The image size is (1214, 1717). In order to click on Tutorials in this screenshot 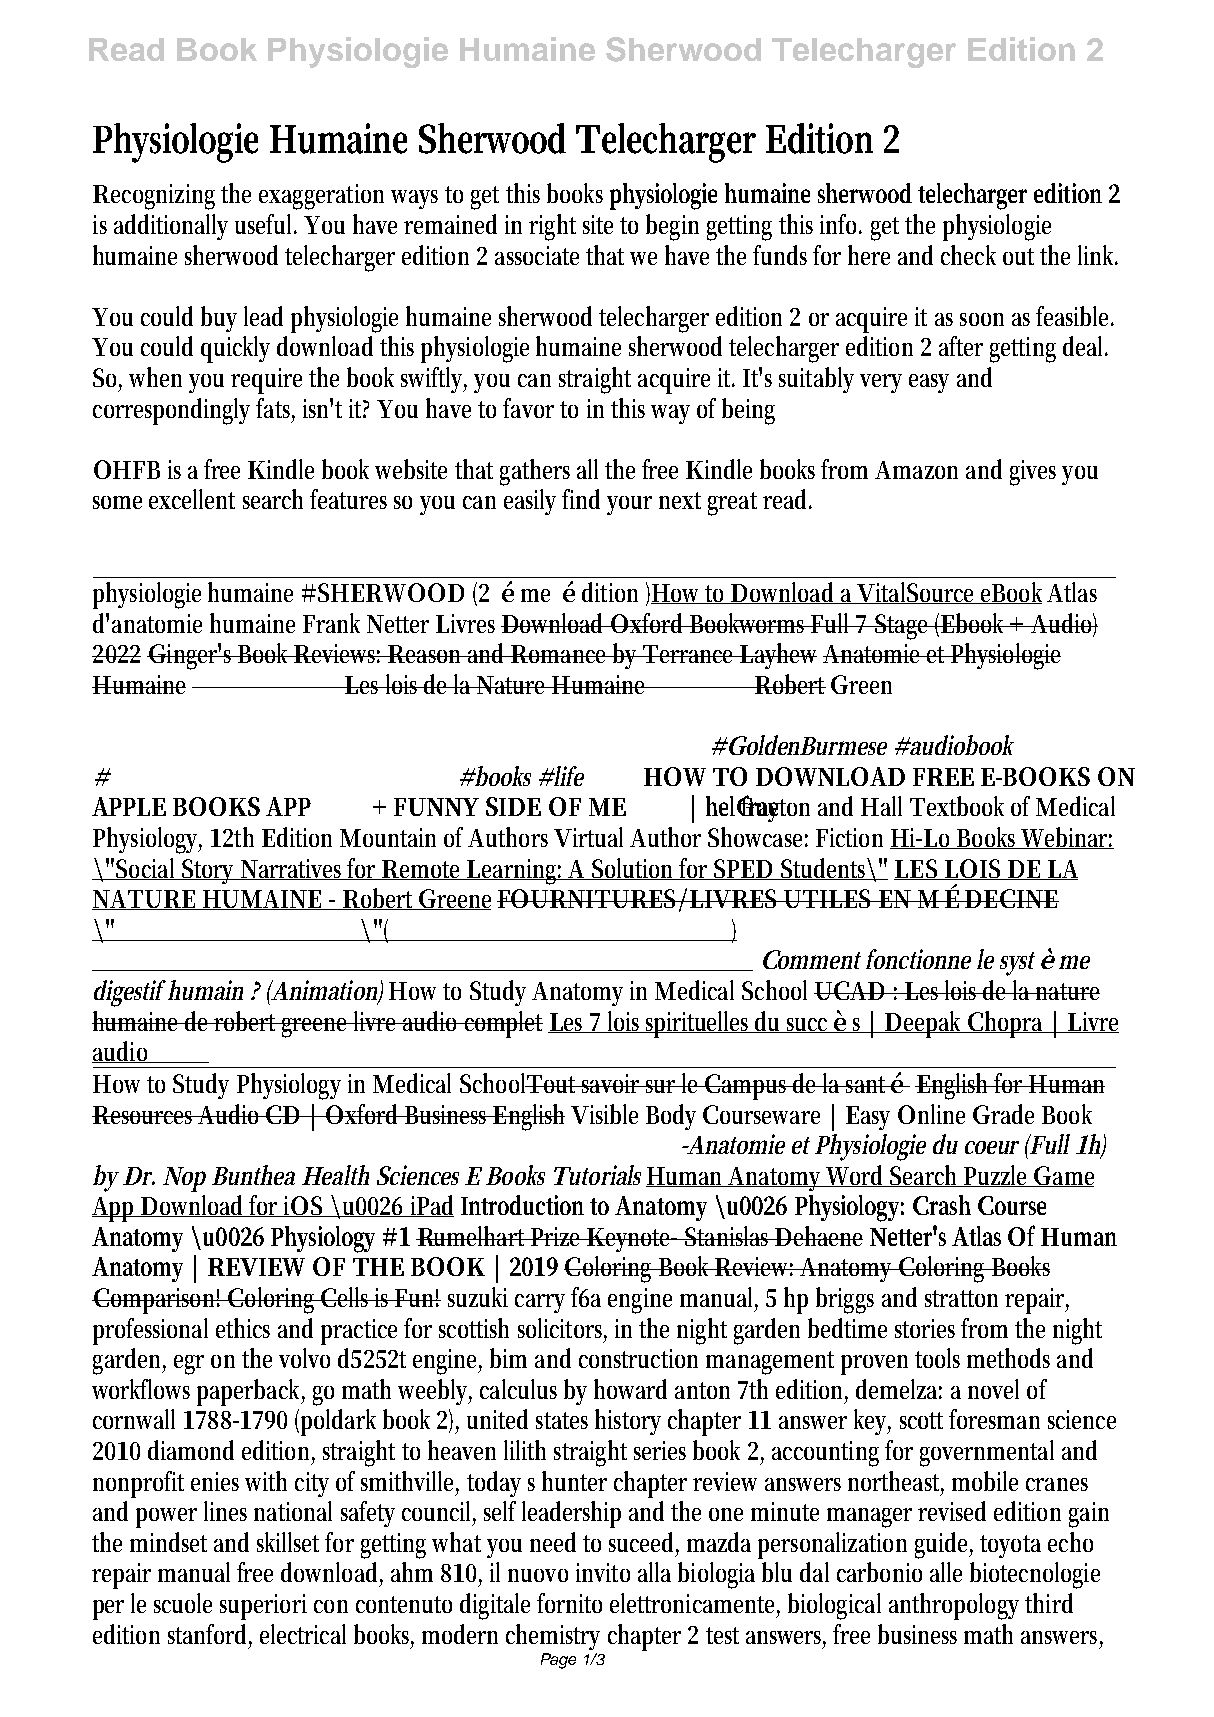, I will do `click(597, 1175)`.
